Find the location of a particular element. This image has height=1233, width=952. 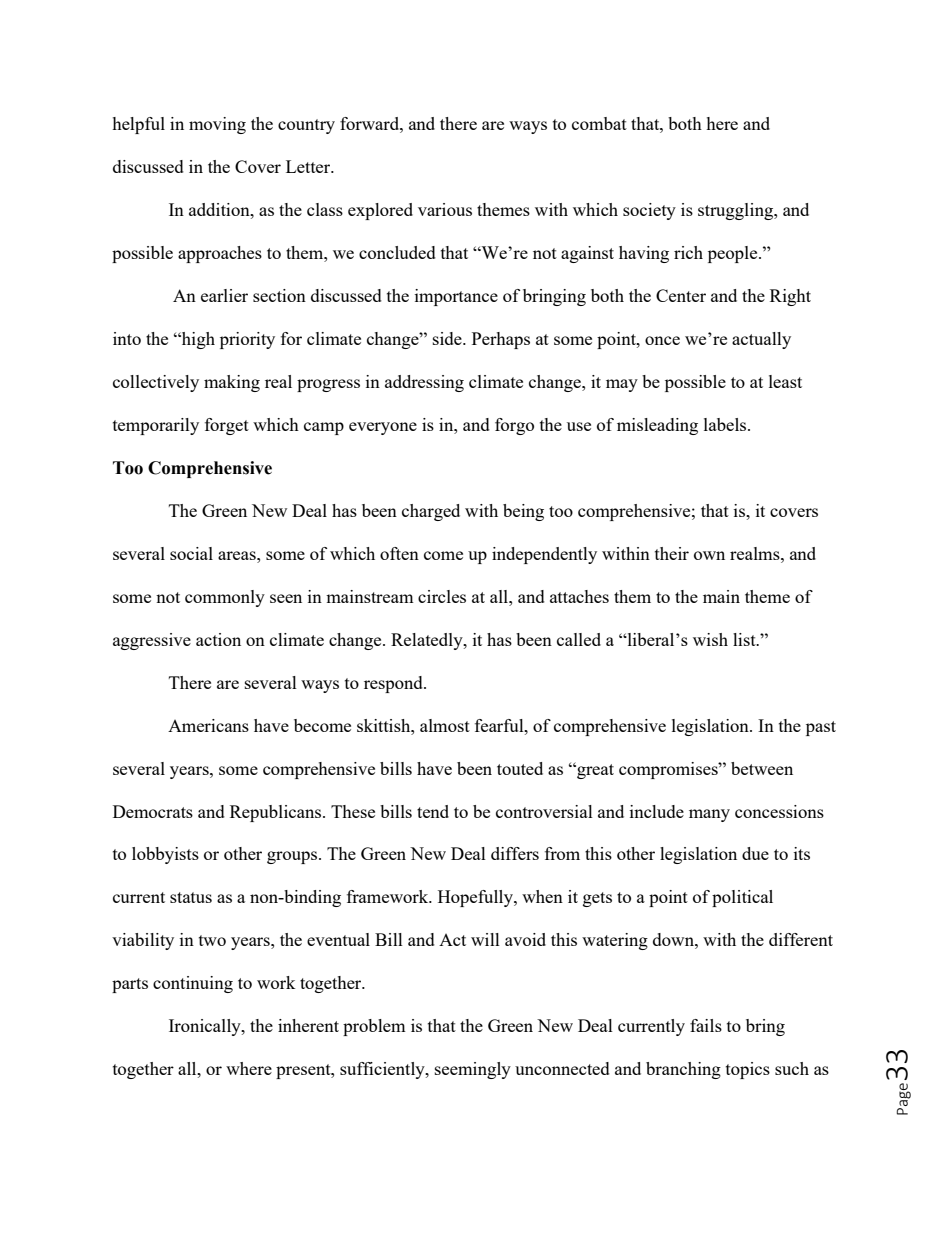

fails is located at coordinates (706, 1025).
